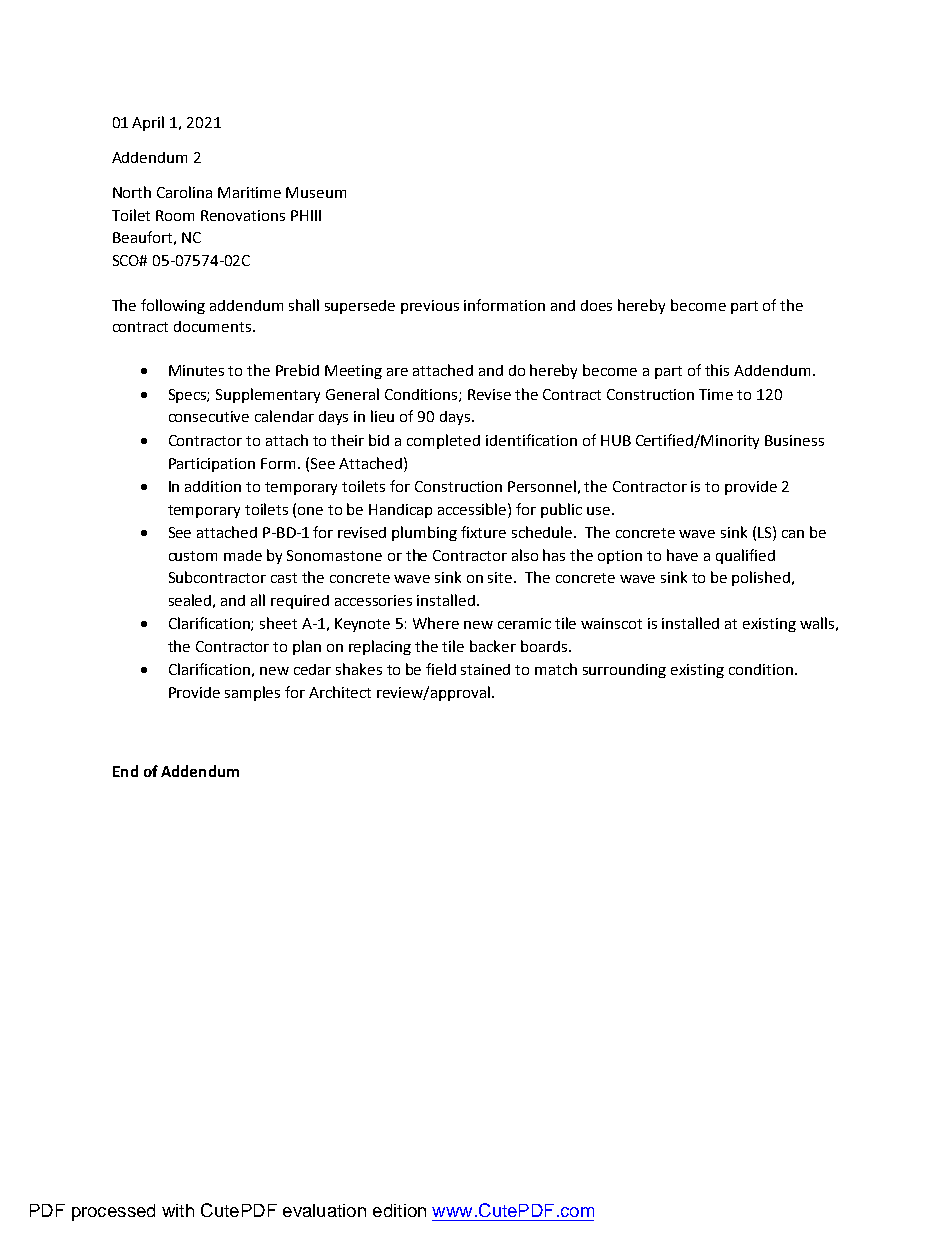 This screenshot has width=952, height=1233. Describe the element at coordinates (399, 1210) in the screenshot. I see `edition` at that location.
